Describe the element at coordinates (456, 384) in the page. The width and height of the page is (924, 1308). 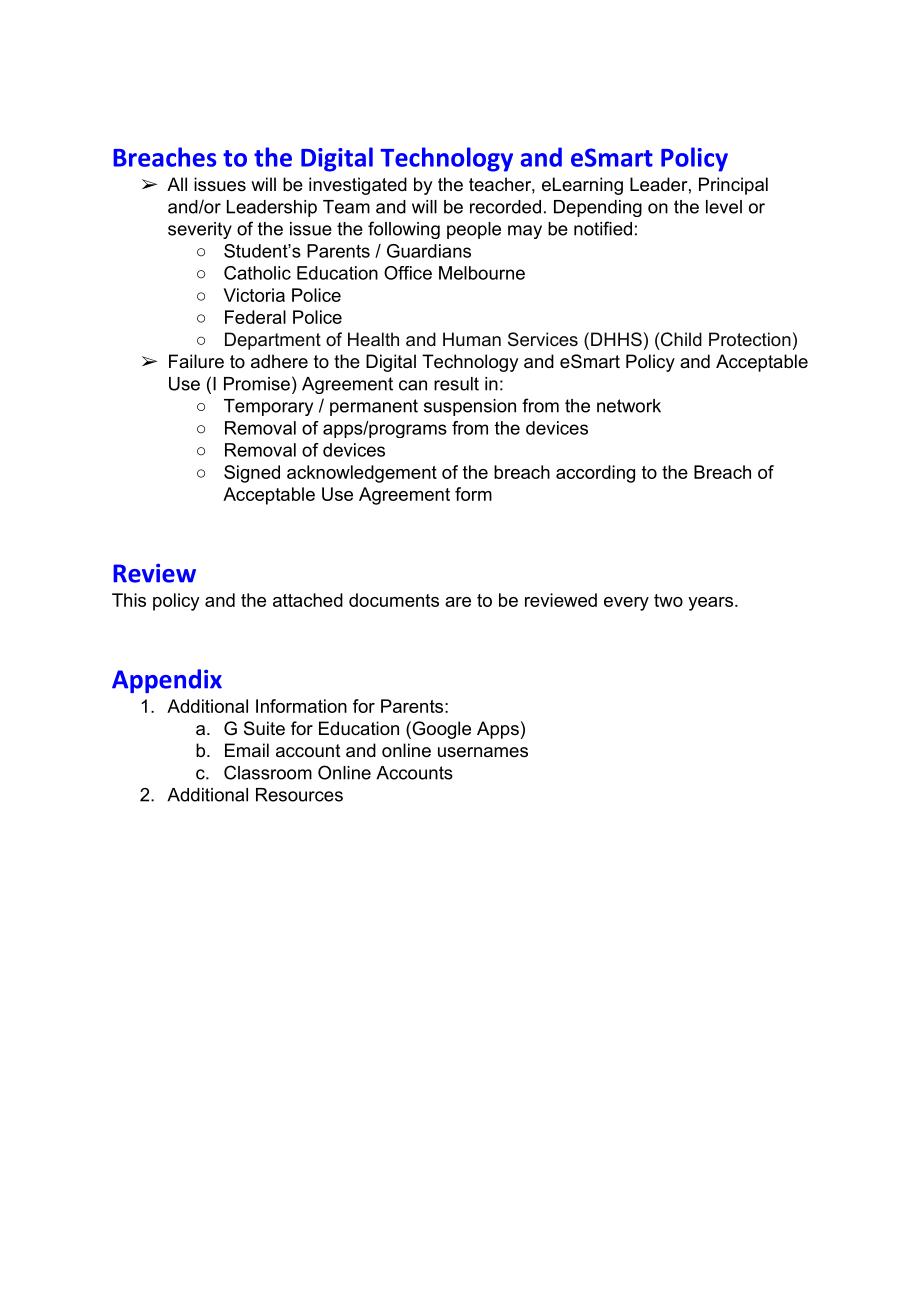
I see `result` at that location.
